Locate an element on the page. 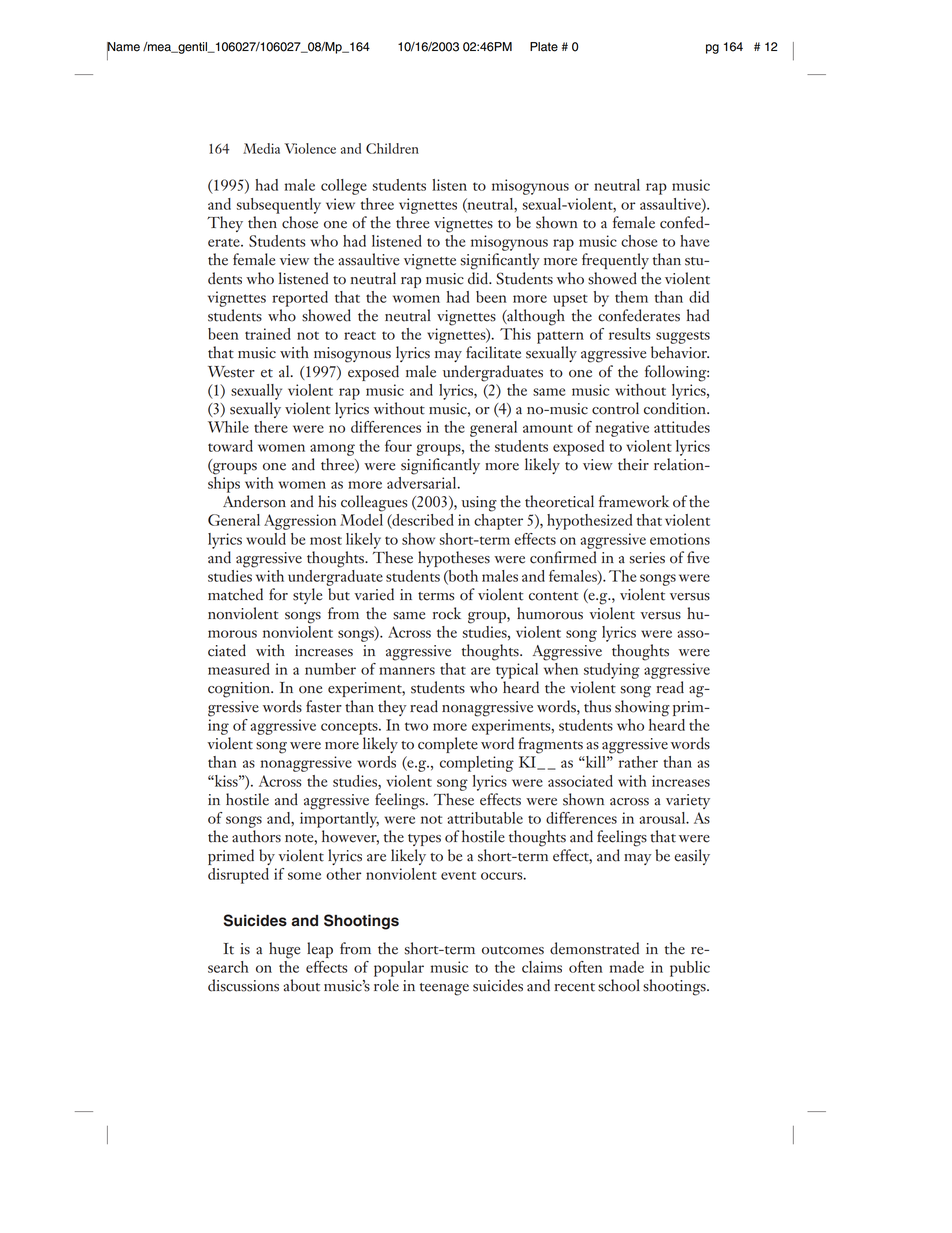 This page has width=952, height=1233. varied is located at coordinates (374, 594).
